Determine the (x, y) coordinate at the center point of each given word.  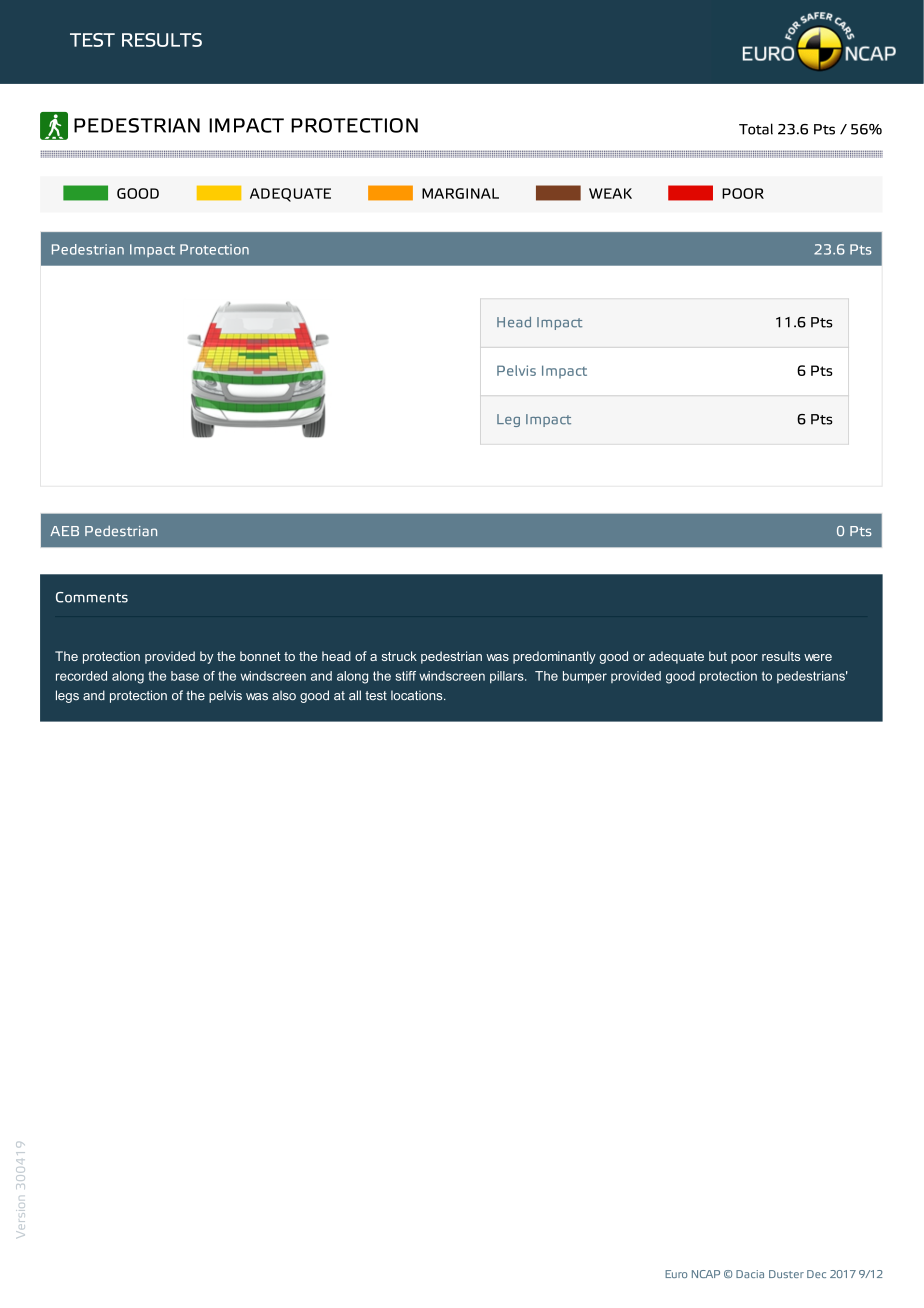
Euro (676, 1274)
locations (418, 695)
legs (67, 696)
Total (756, 129)
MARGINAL (460, 193)
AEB (64, 531)
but (718, 656)
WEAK (610, 193)
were (818, 657)
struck (399, 656)
